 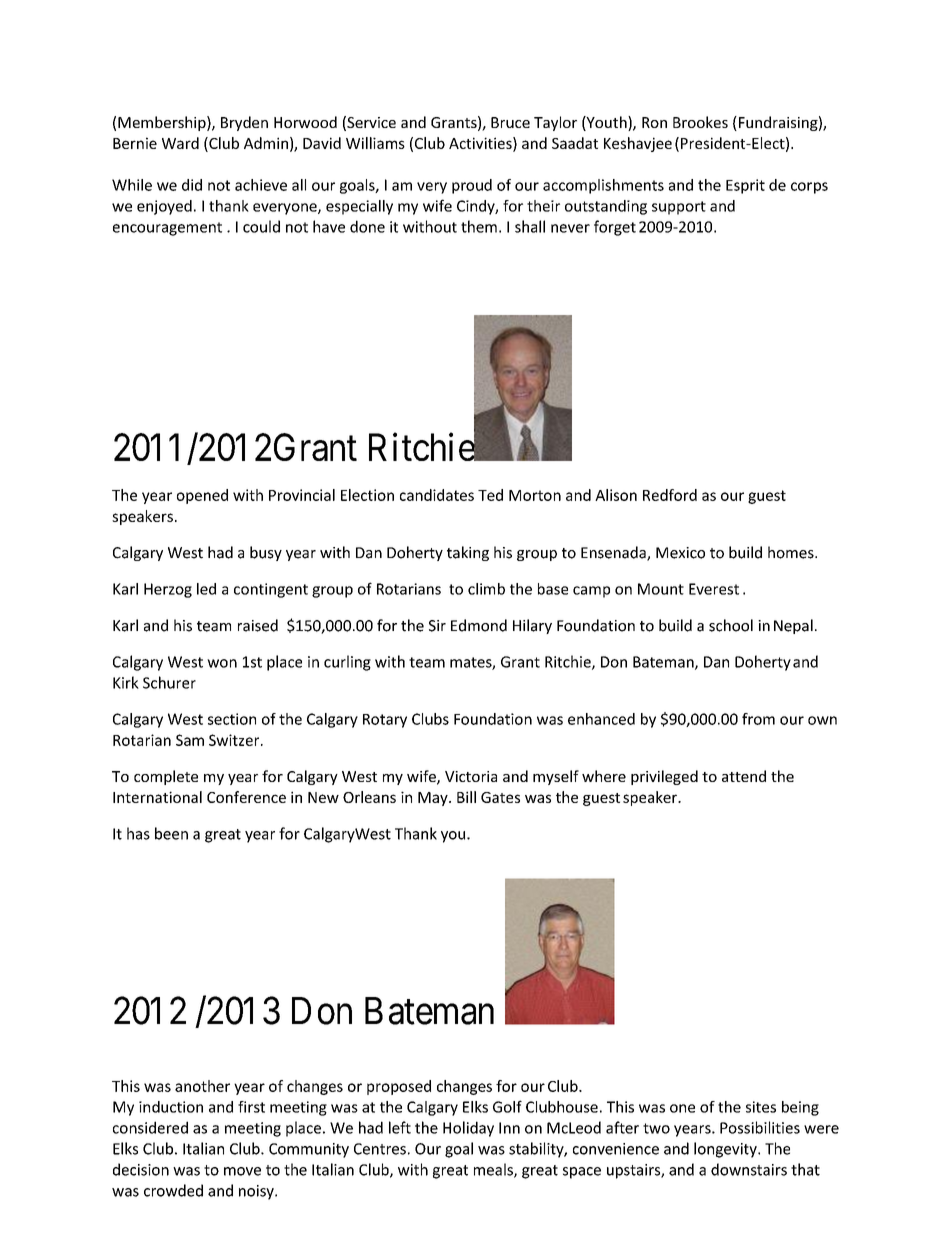 I want to click on Edmond, so click(x=479, y=625).
